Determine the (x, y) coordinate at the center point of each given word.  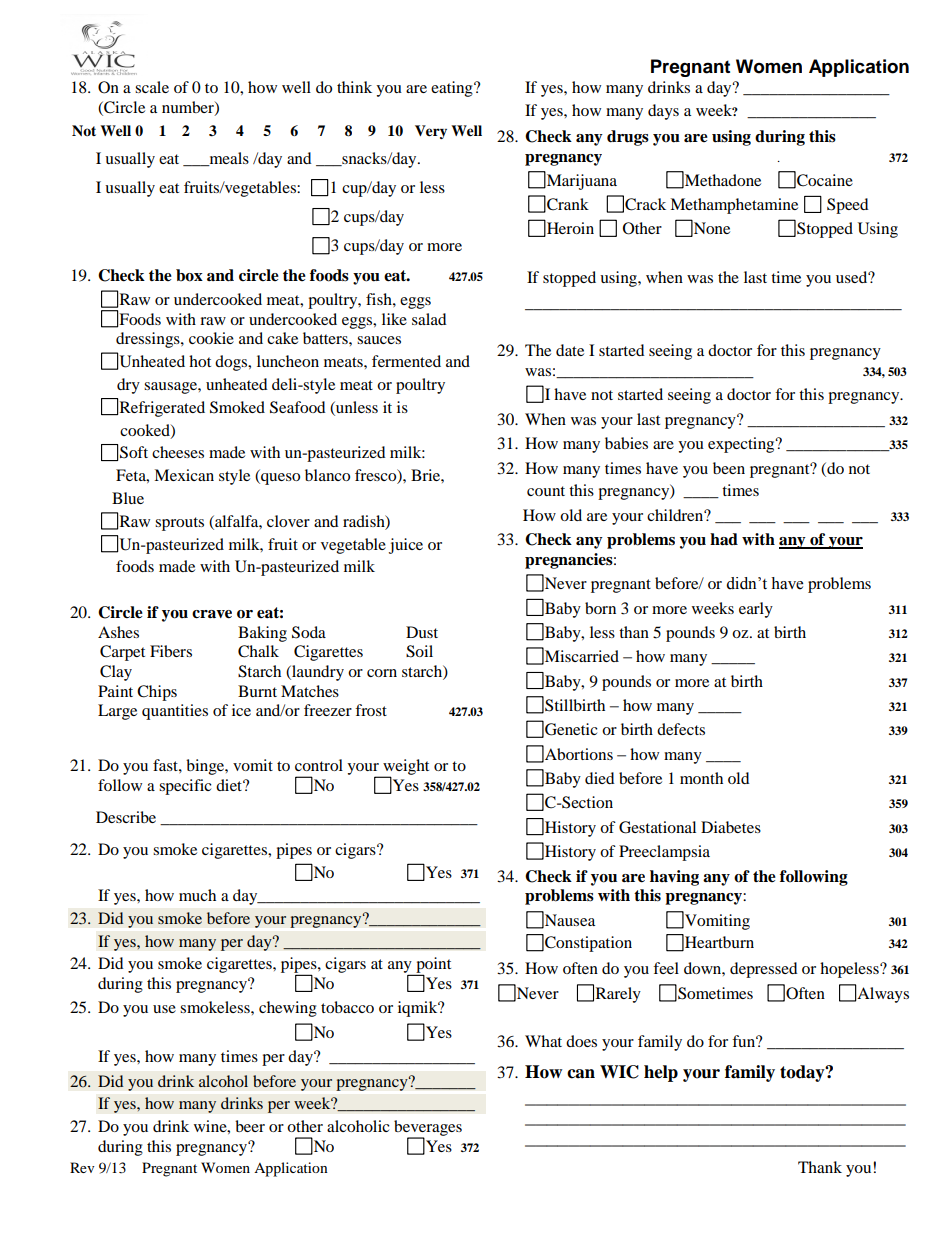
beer (250, 1126)
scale (152, 87)
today (803, 1073)
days (663, 112)
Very (431, 132)
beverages (428, 1129)
